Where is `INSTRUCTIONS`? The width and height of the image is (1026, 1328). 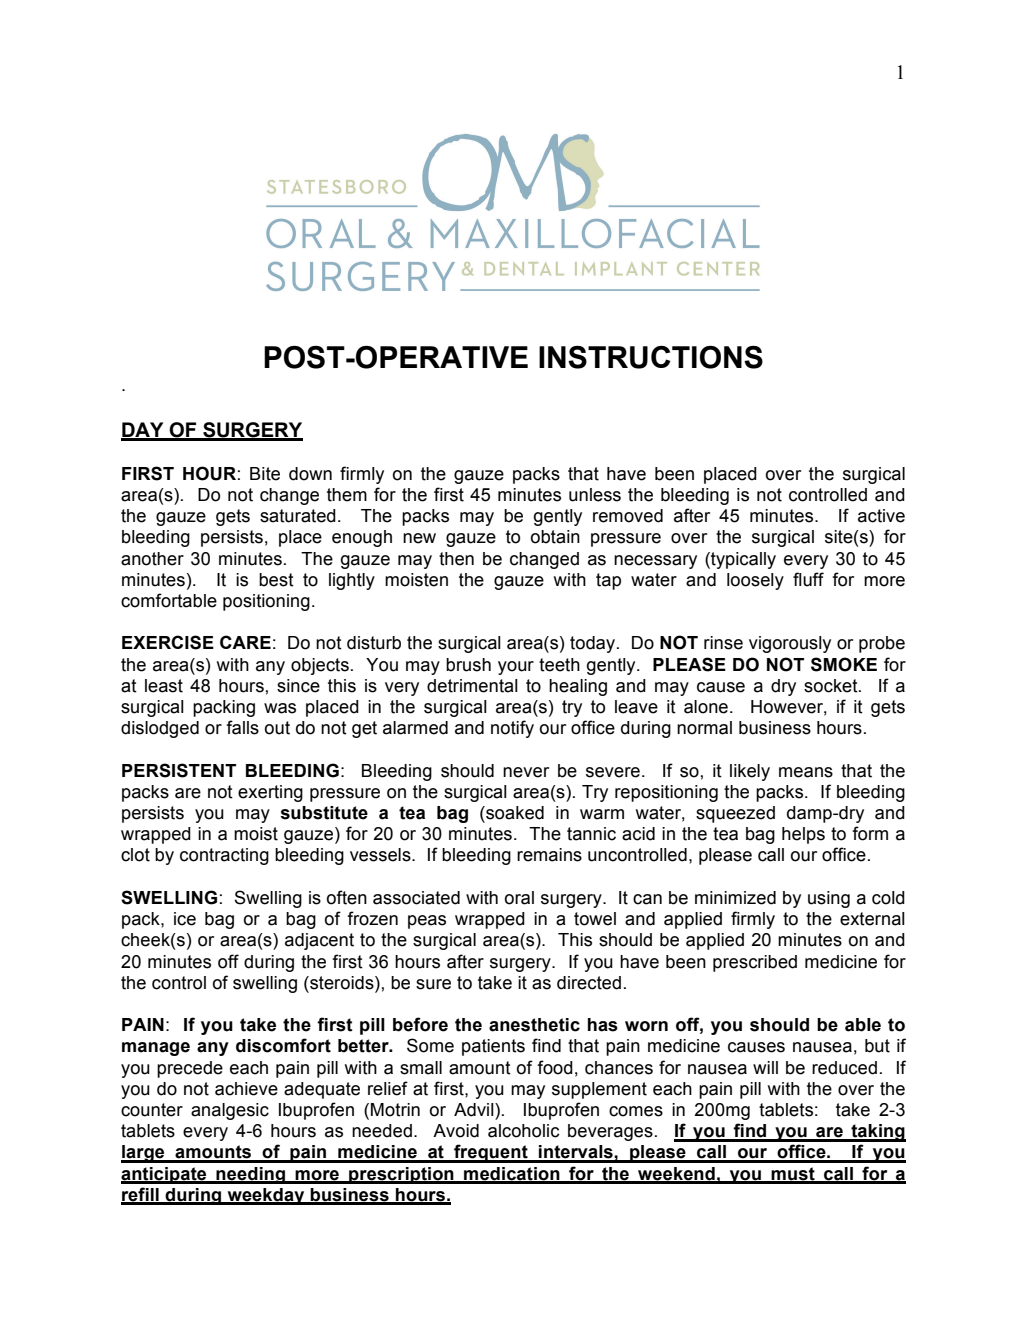 INSTRUCTIONS is located at coordinates (651, 357).
